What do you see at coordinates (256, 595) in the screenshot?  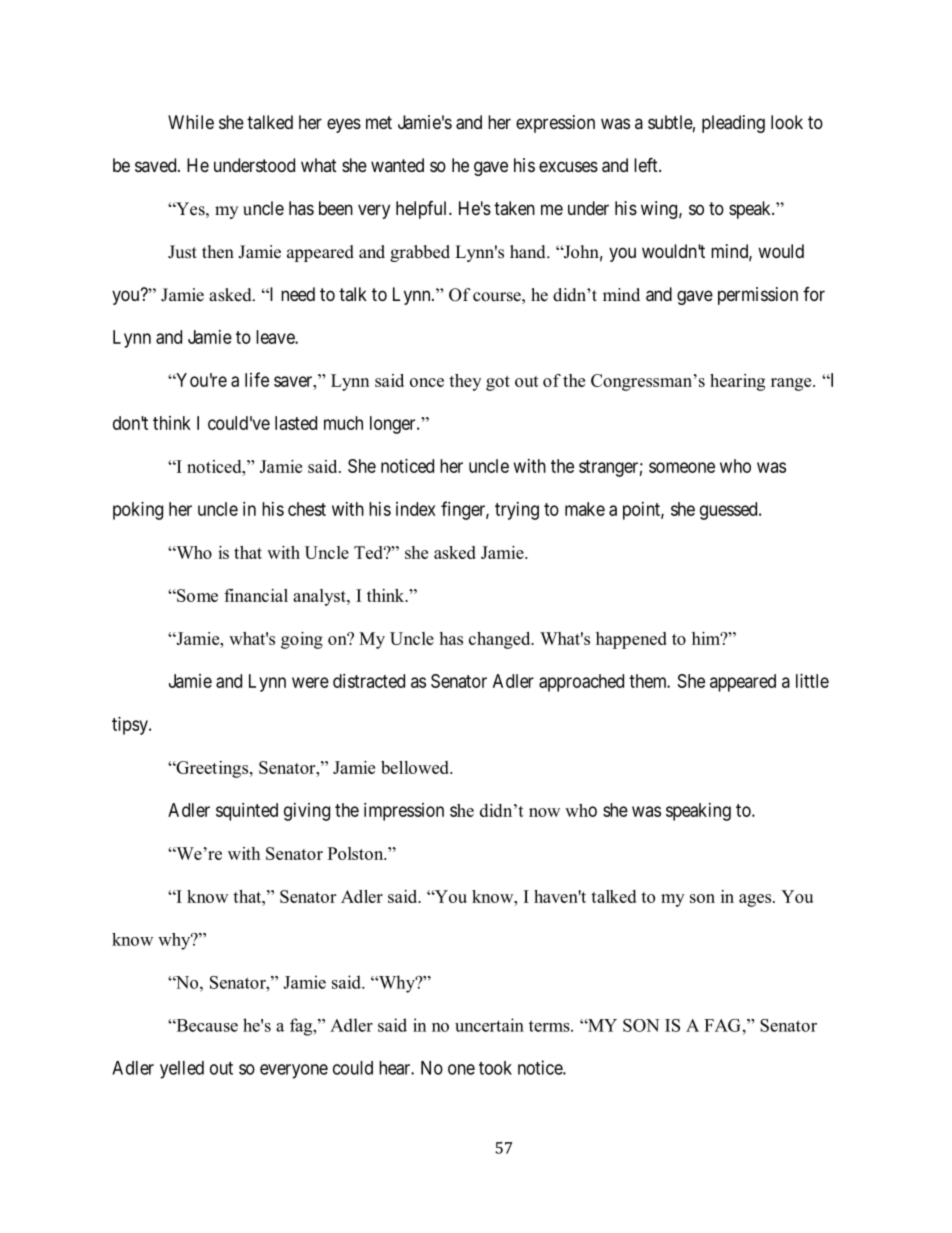 I see `financial` at bounding box center [256, 595].
